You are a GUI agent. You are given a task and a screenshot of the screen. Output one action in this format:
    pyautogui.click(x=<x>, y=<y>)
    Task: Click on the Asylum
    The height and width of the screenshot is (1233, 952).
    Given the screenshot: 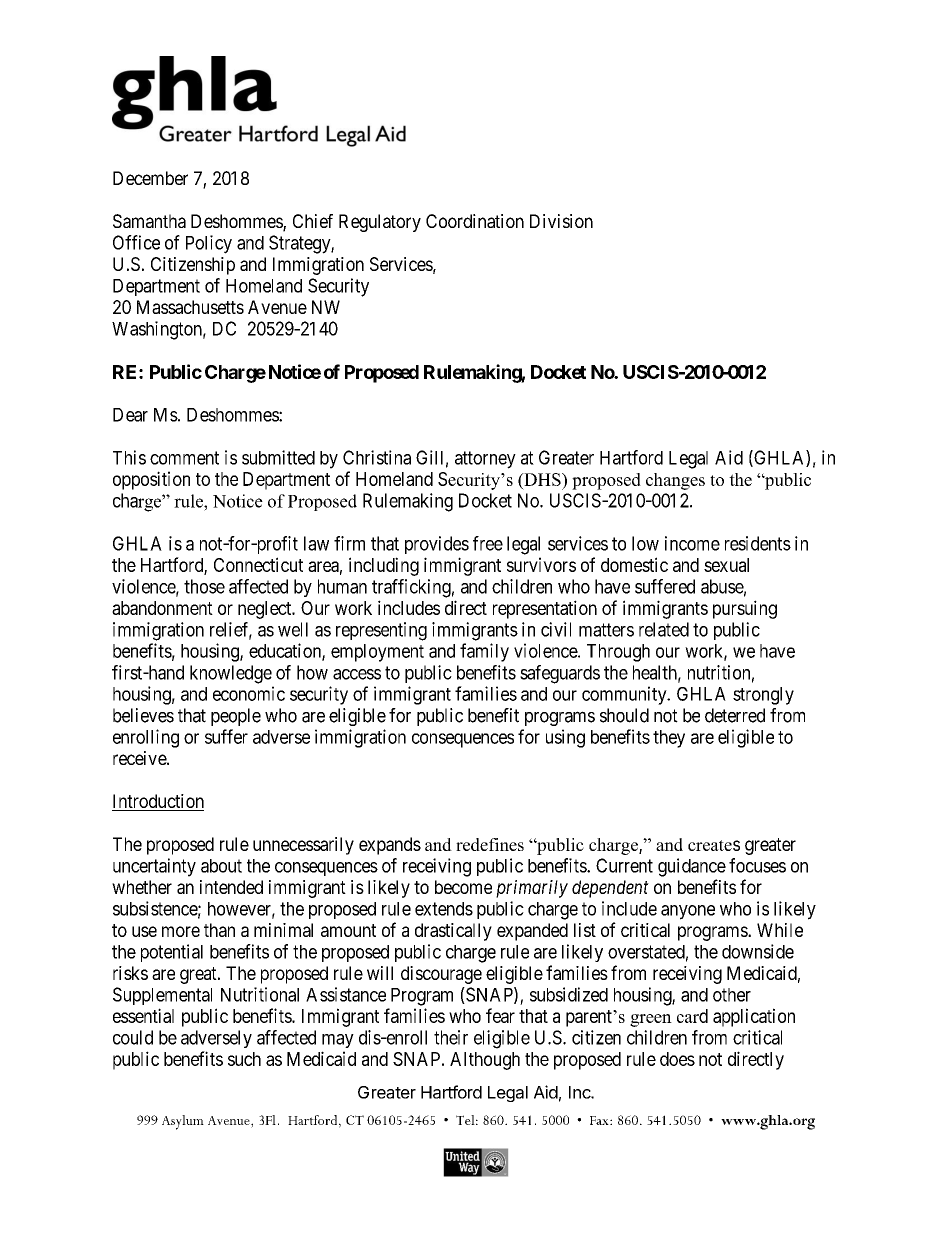 What is the action you would take?
    pyautogui.click(x=183, y=1122)
